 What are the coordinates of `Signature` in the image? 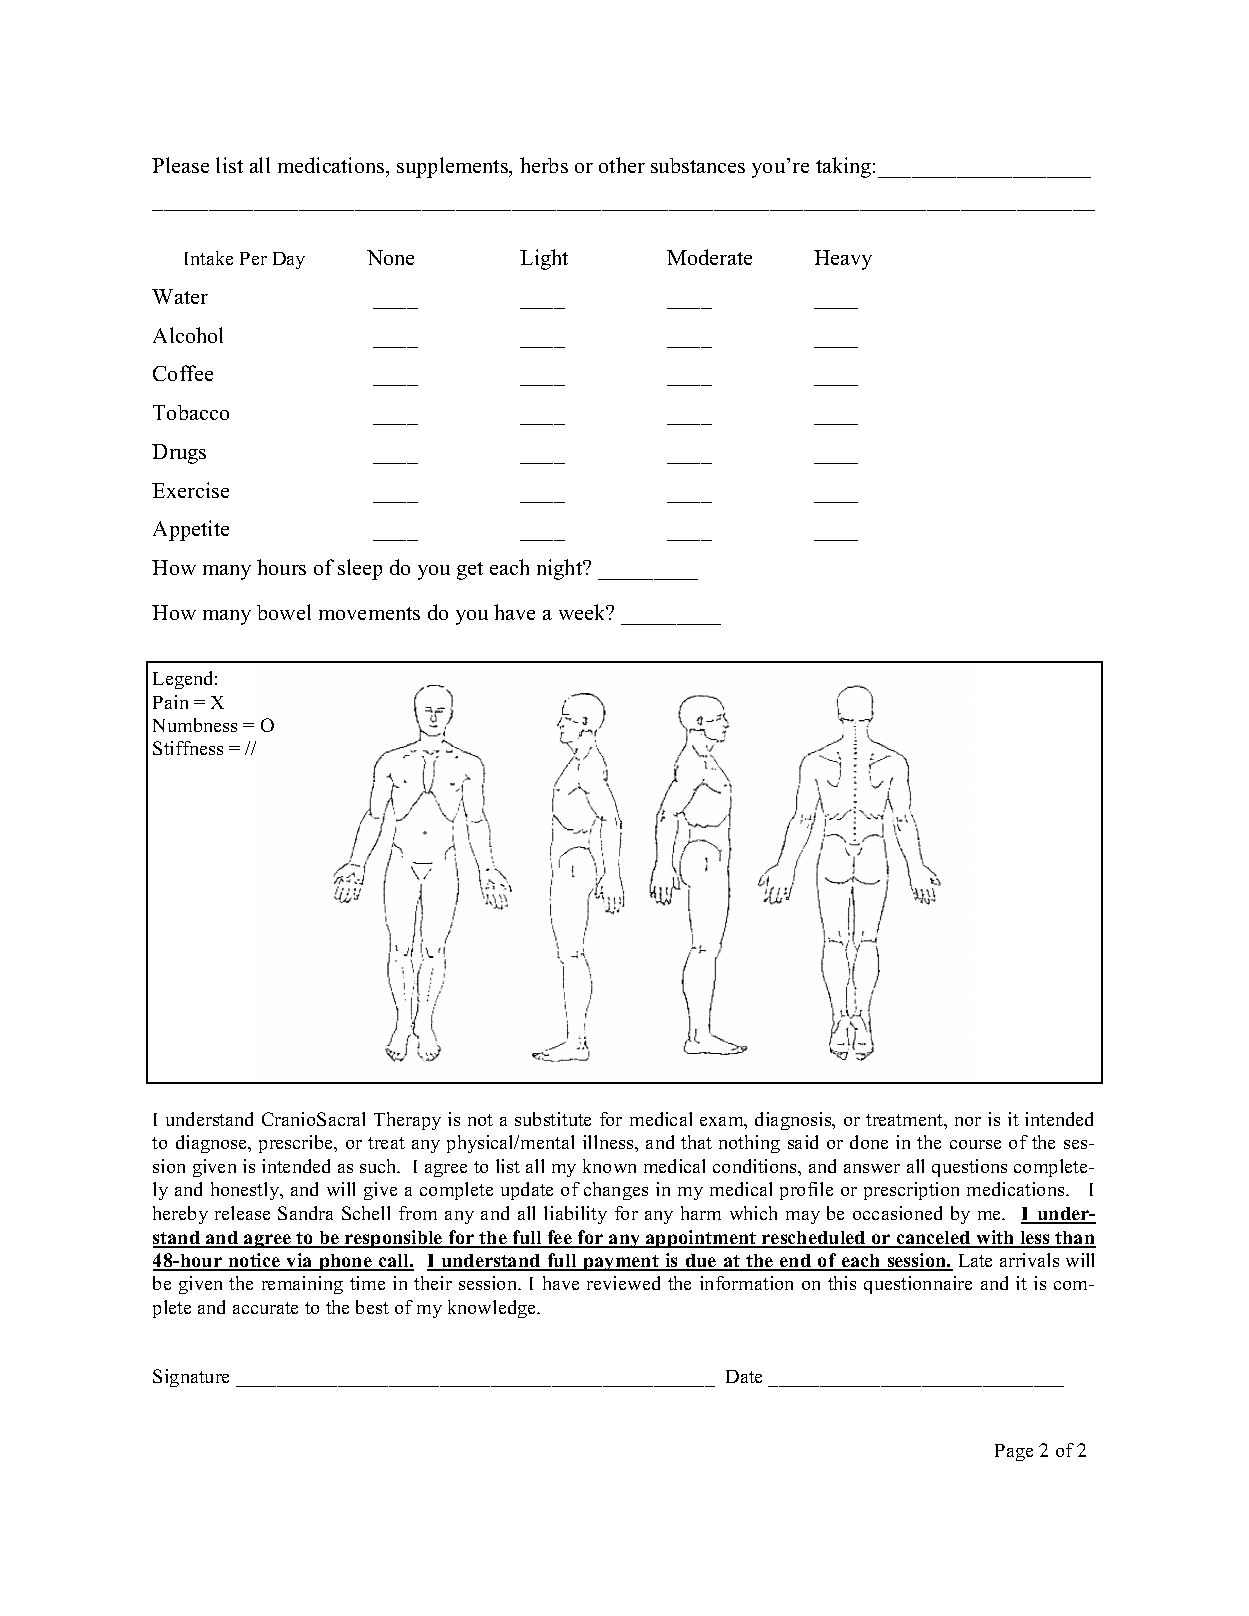 It's located at (191, 1378).
